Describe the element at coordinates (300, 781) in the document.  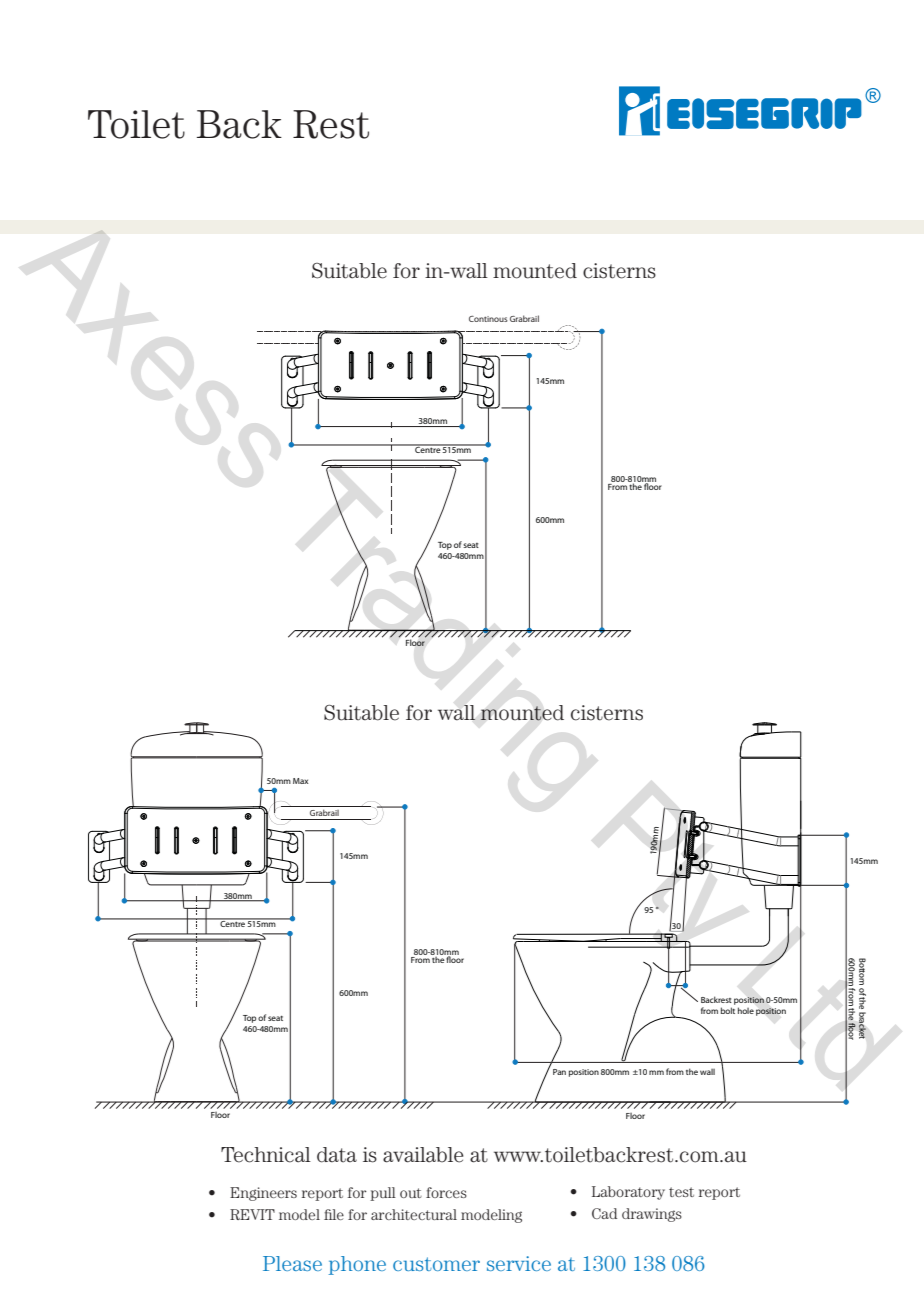
I see `Max` at that location.
